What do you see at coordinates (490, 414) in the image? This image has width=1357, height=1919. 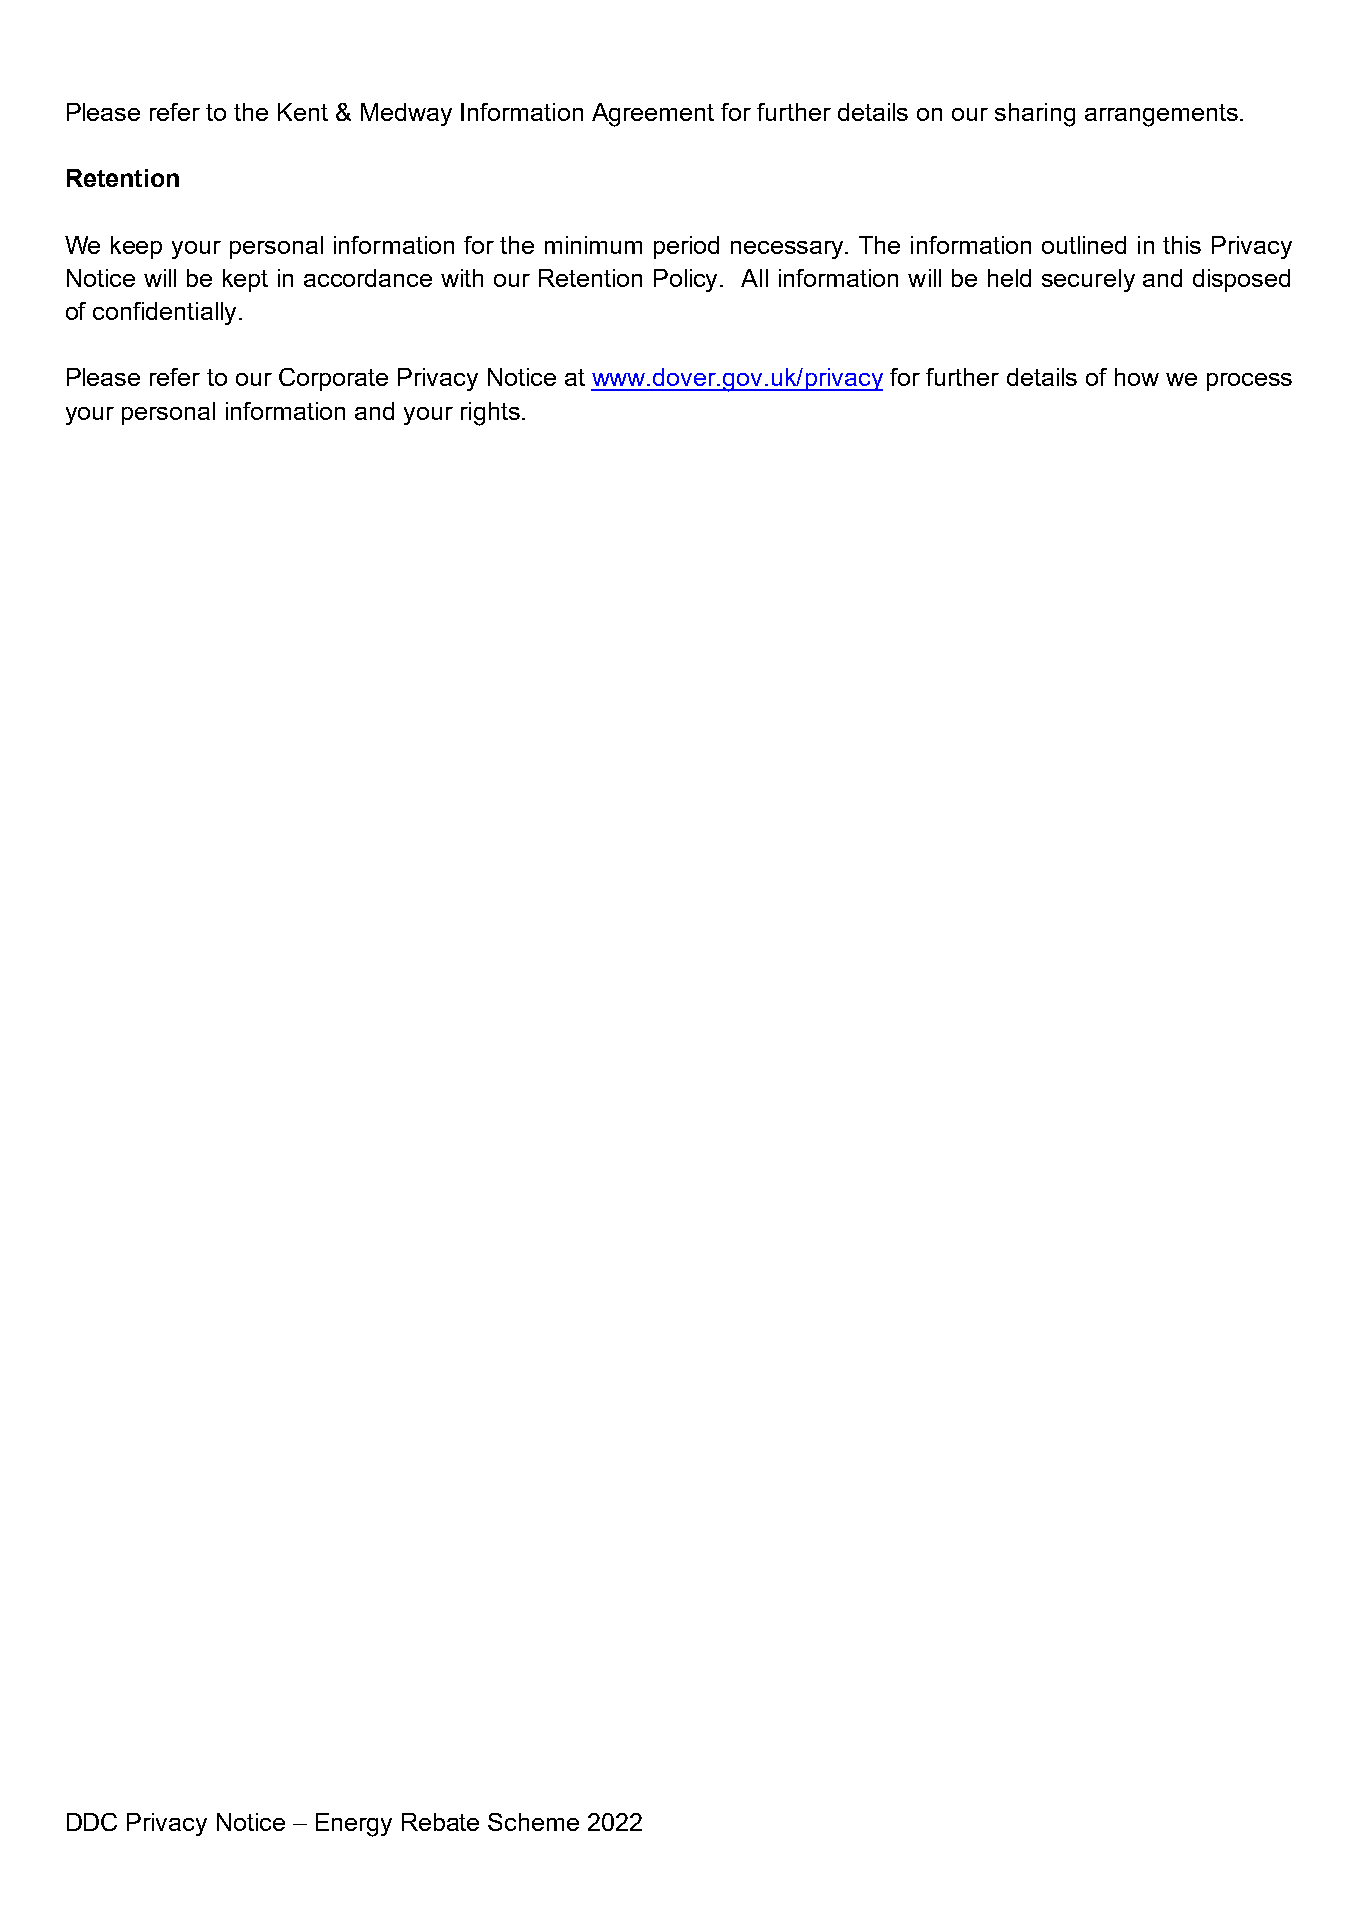 I see `rights` at bounding box center [490, 414].
